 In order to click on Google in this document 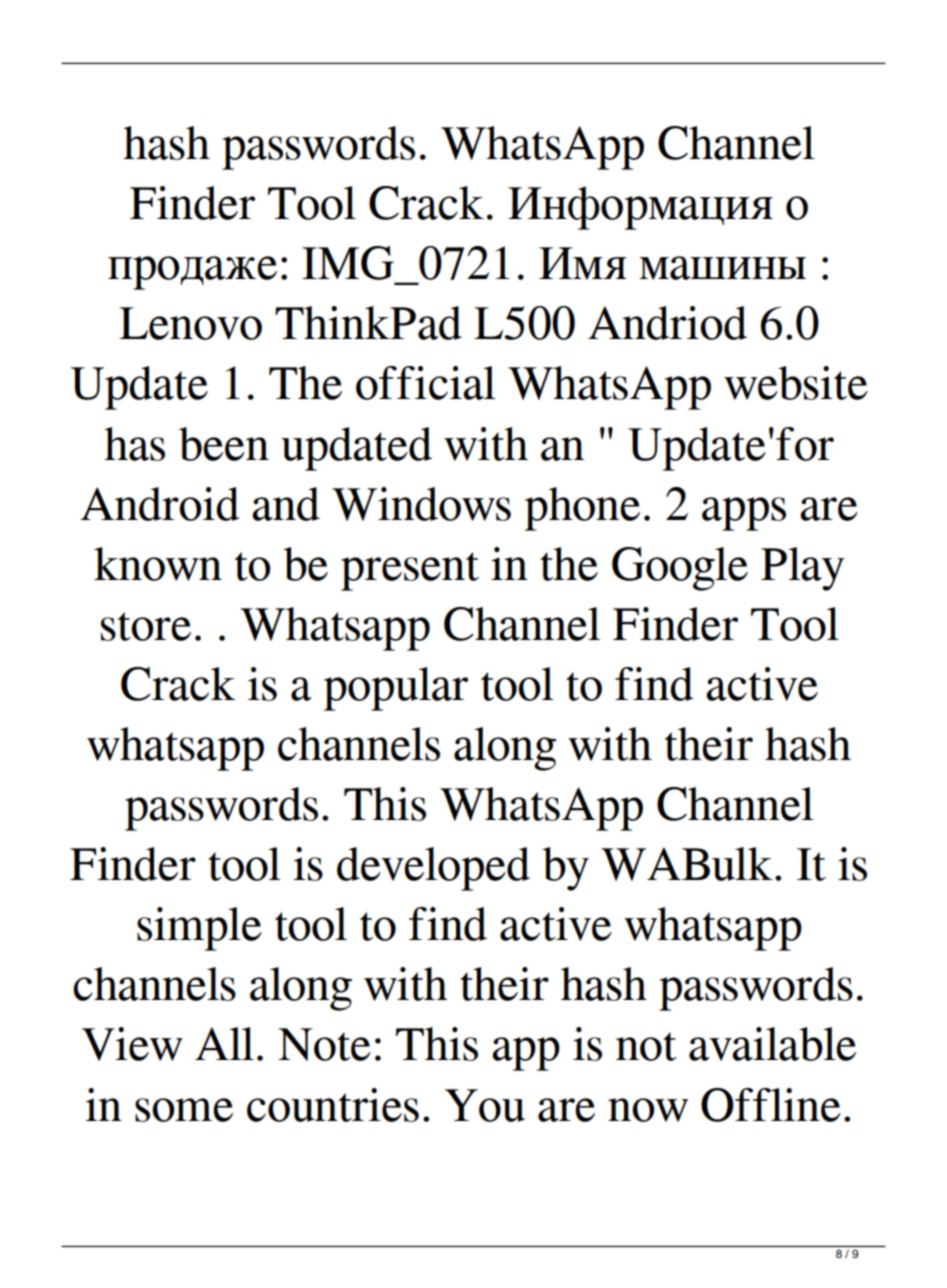, I will do `click(680, 569)`.
